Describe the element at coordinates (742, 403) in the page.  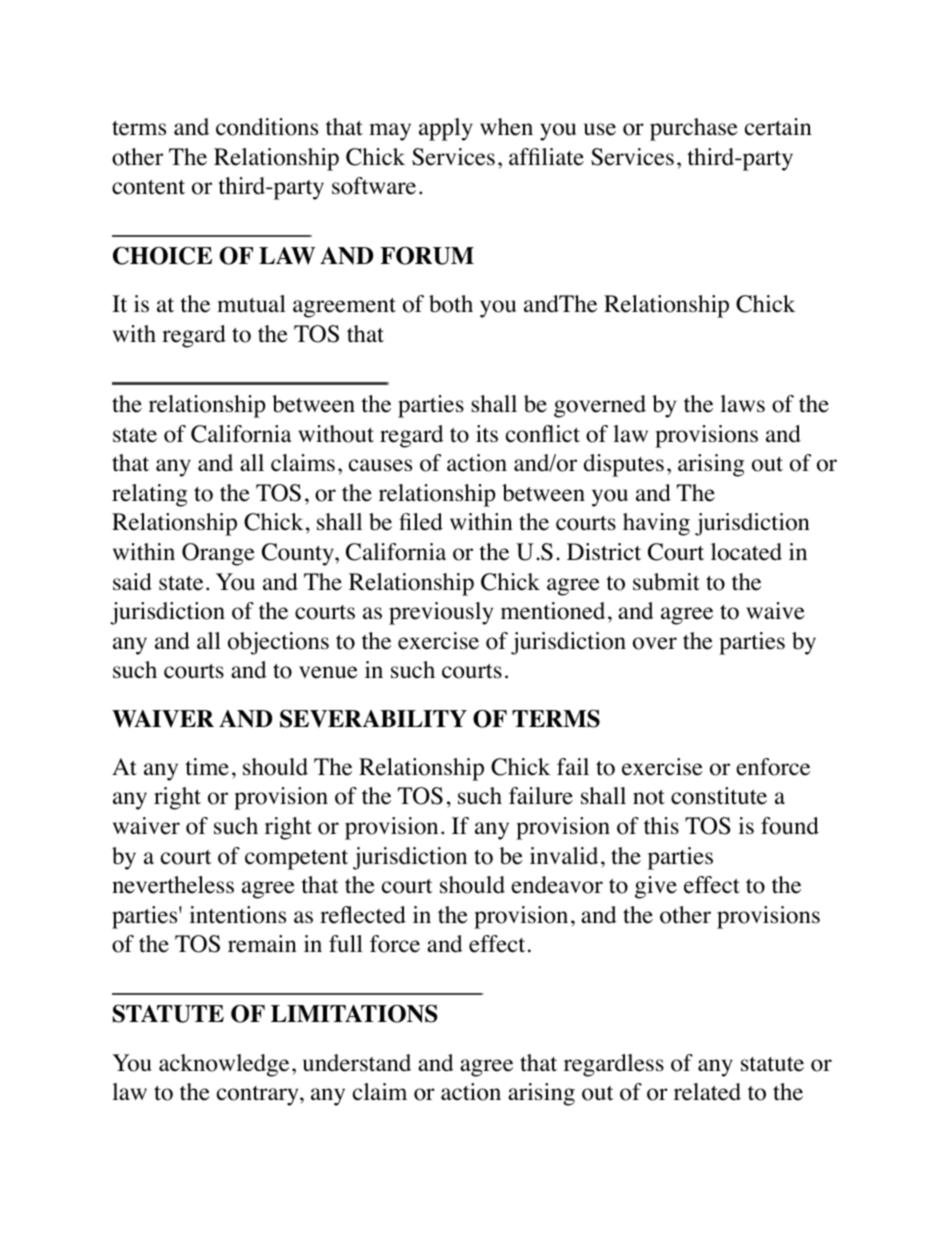
I see `laws` at that location.
